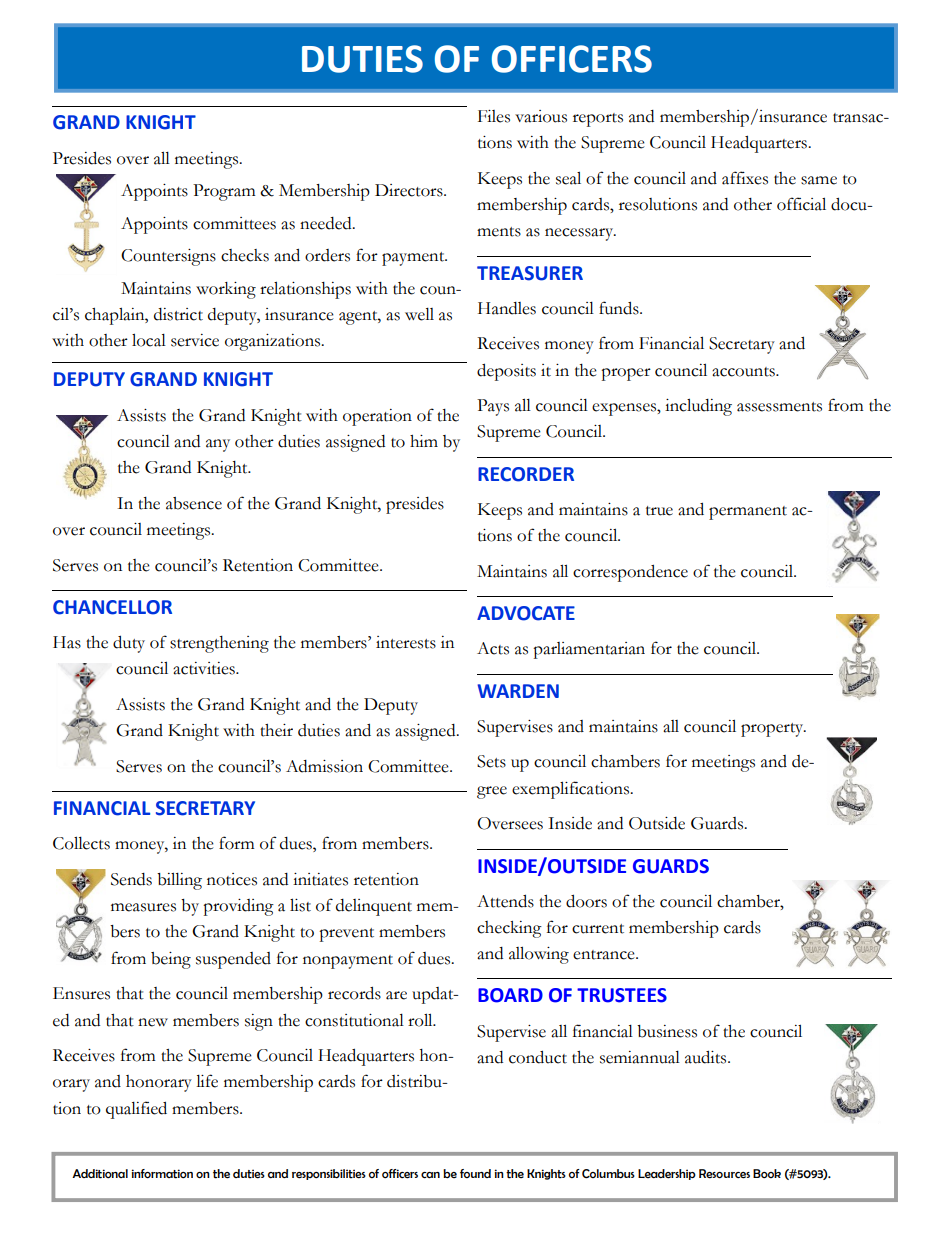  What do you see at coordinates (136, 1110) in the page?
I see `qualified` at bounding box center [136, 1110].
